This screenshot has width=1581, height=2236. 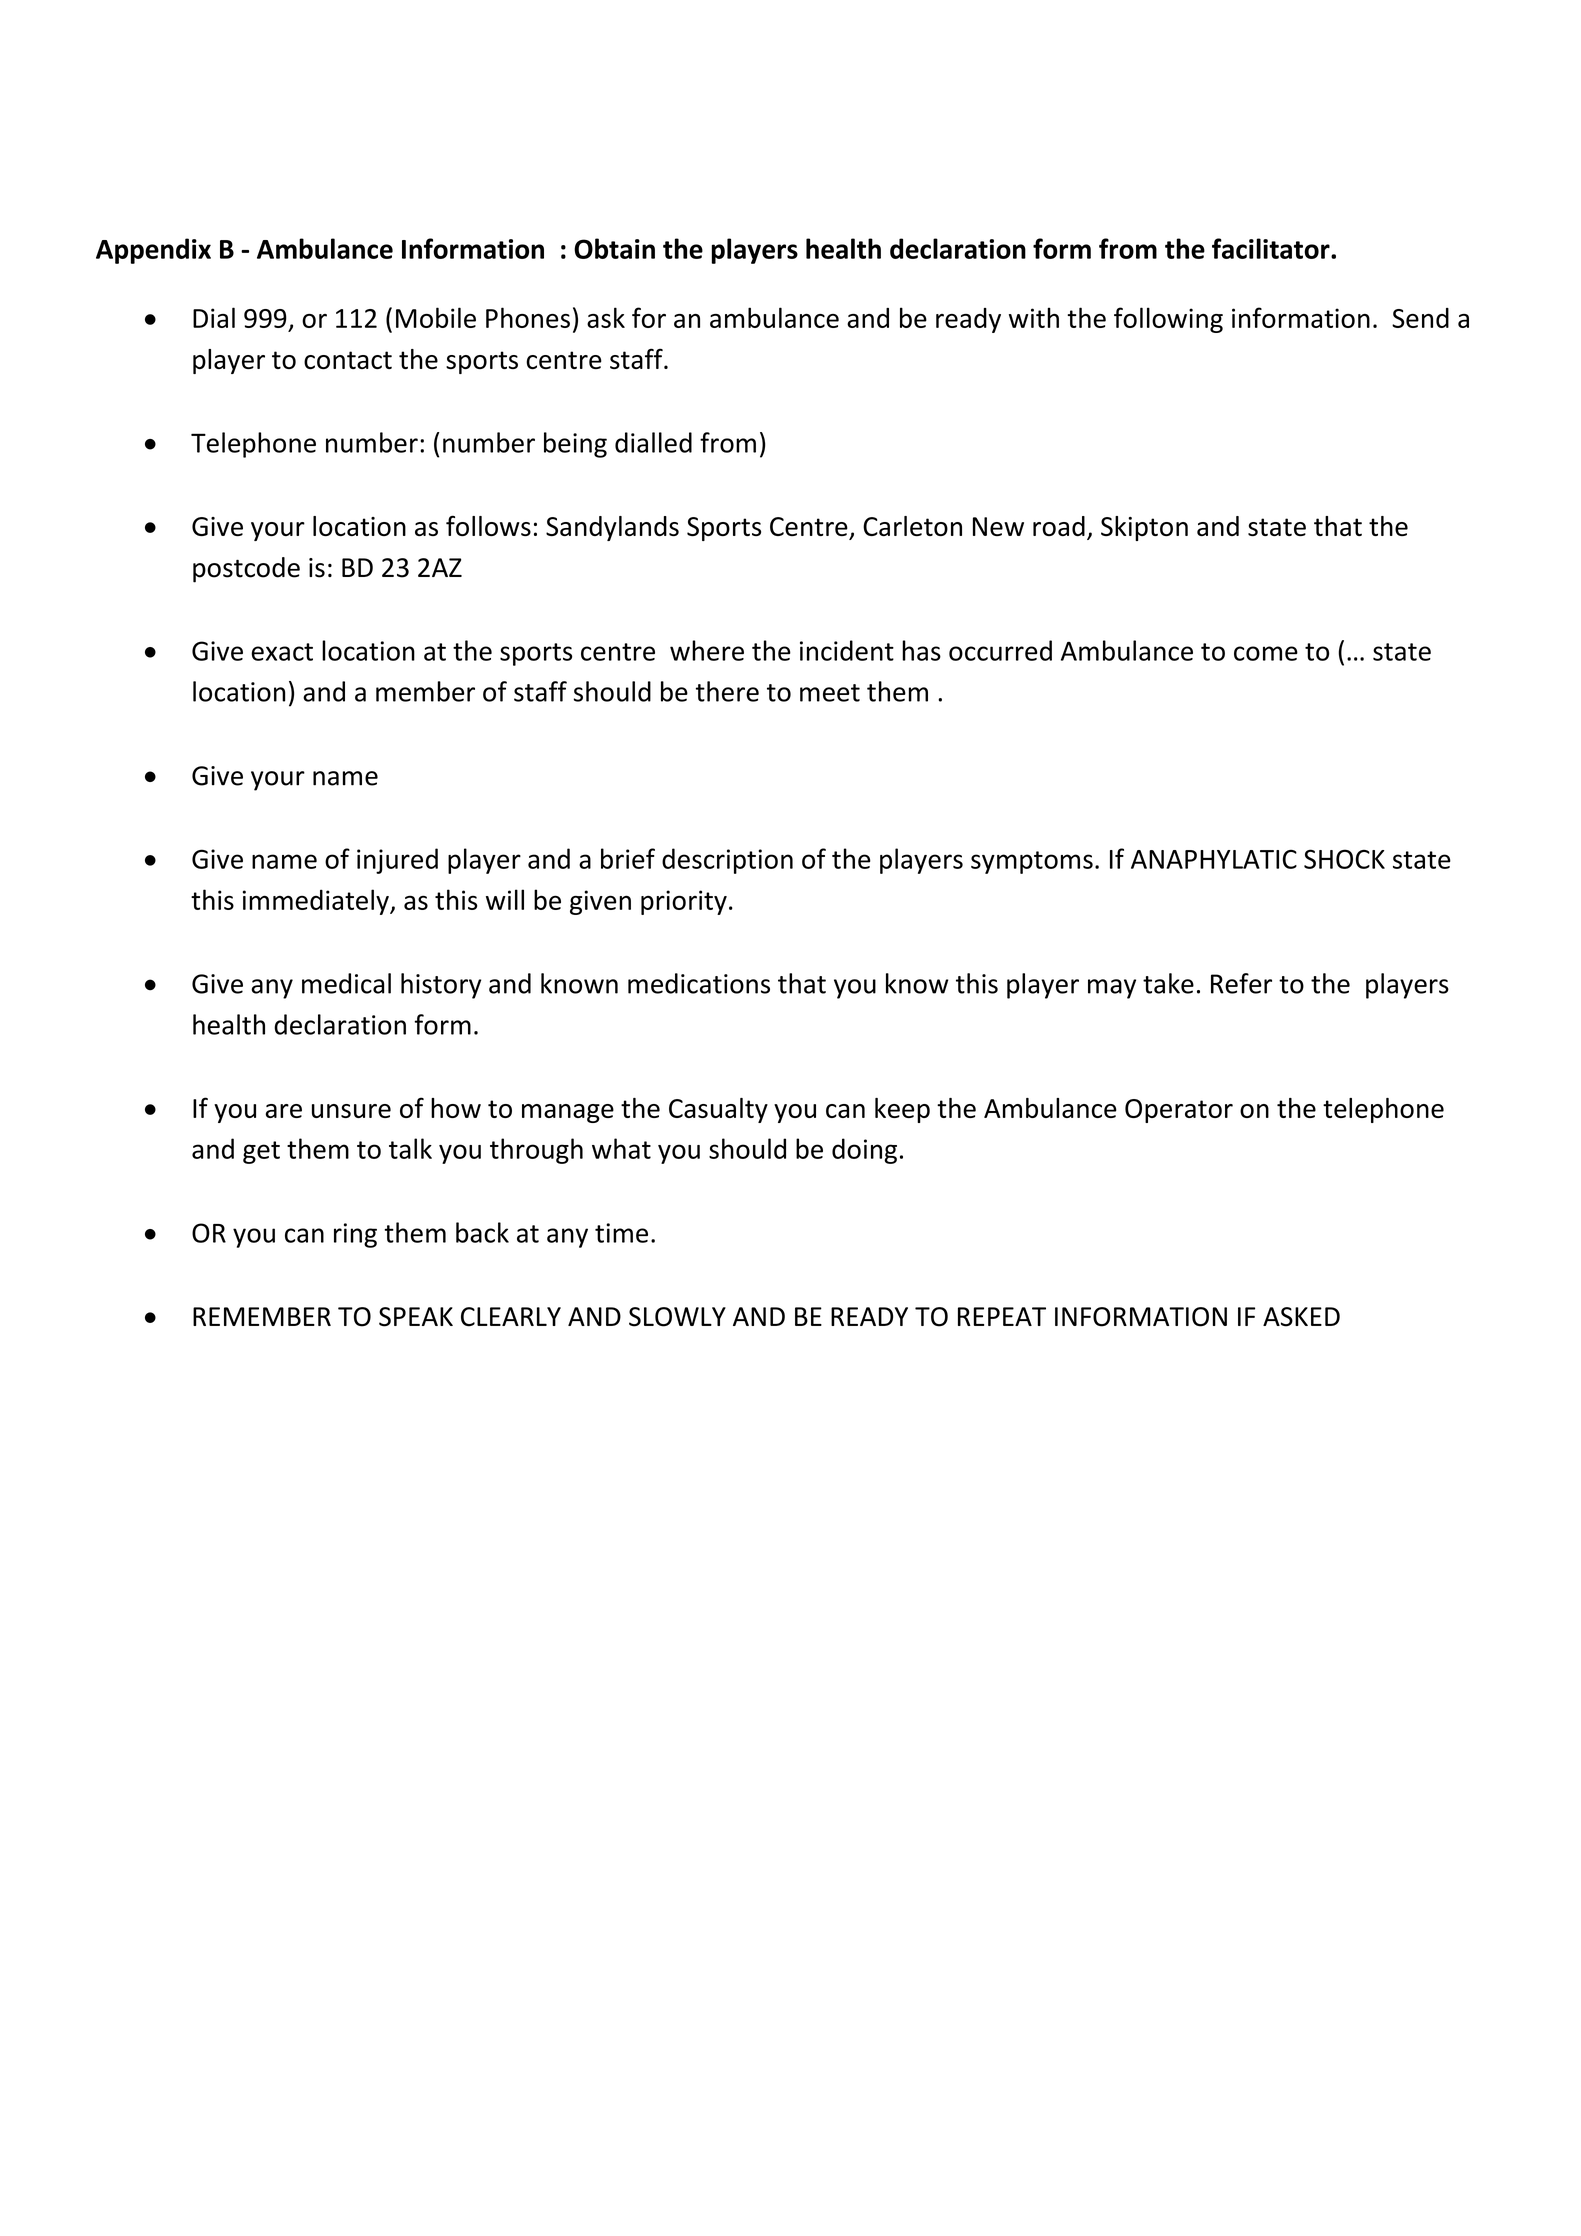 What do you see at coordinates (1301, 1317) in the screenshot?
I see `ASKED` at bounding box center [1301, 1317].
